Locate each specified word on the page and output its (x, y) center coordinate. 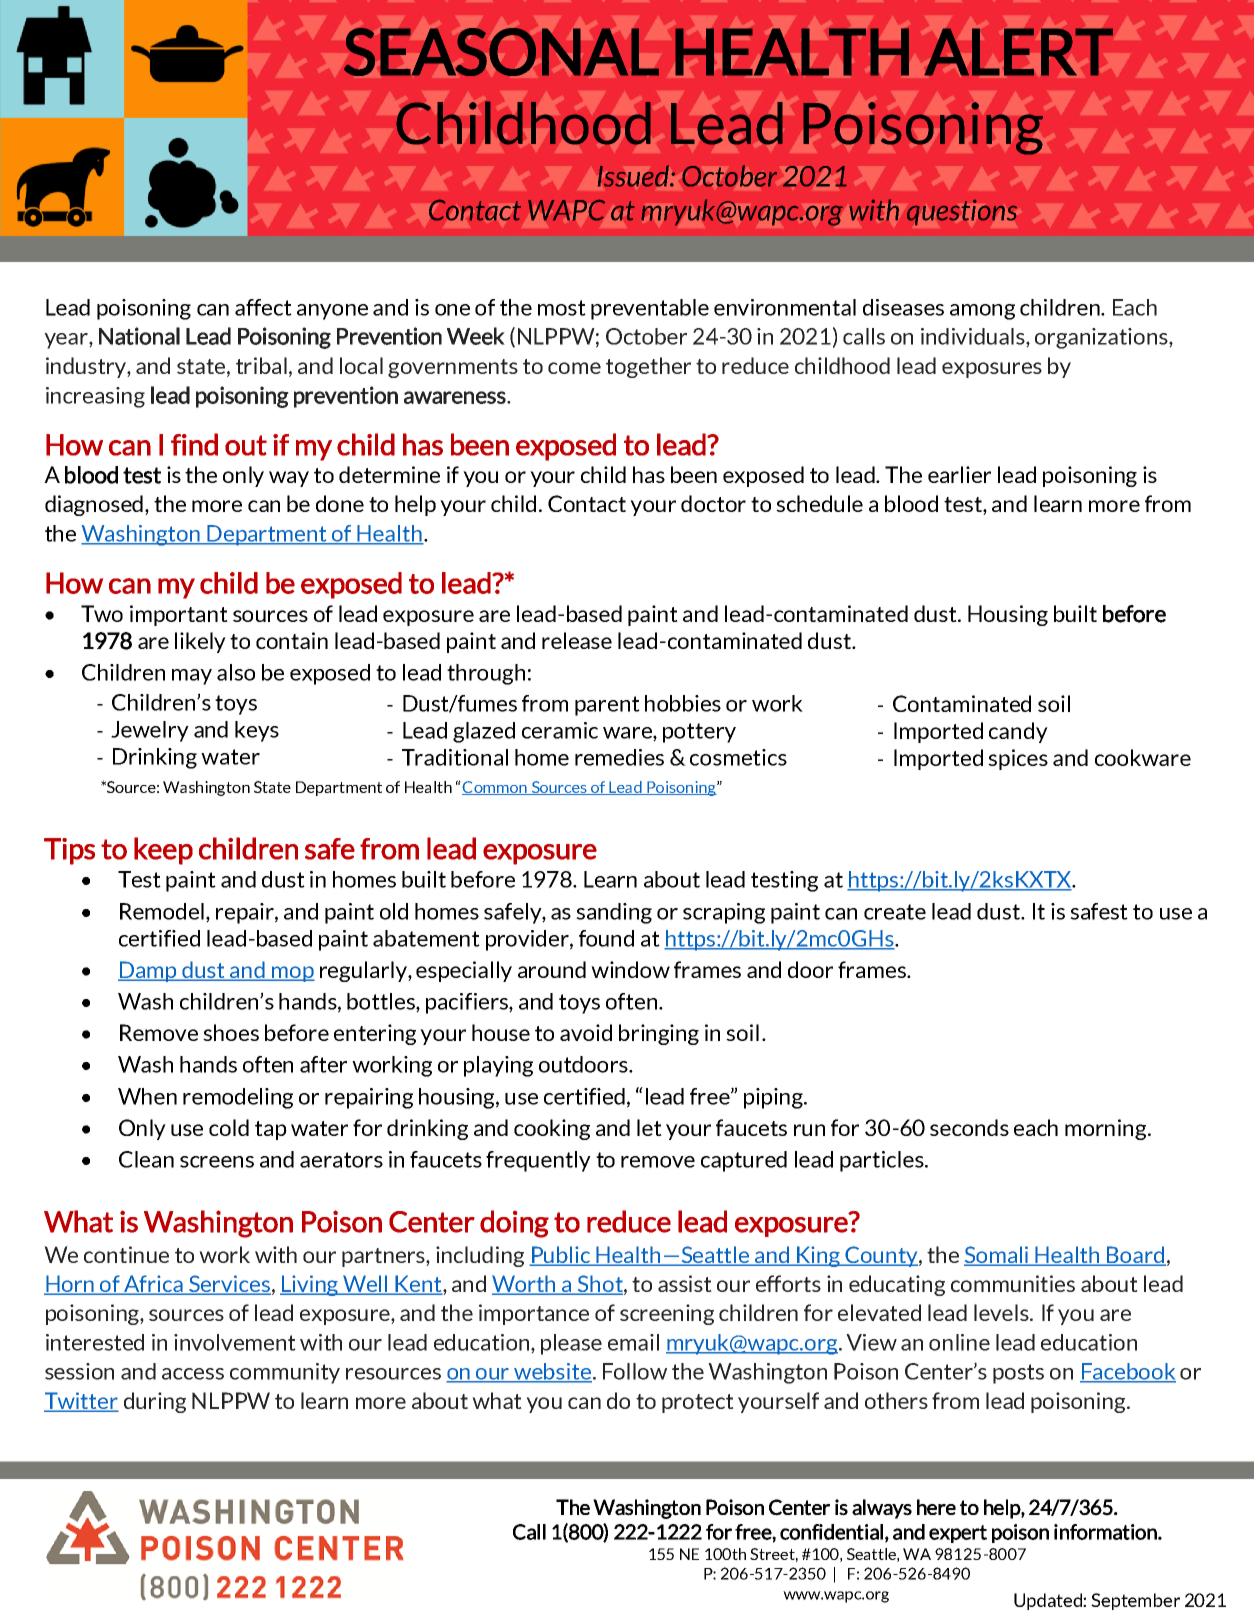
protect (698, 1403)
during (155, 1402)
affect (263, 307)
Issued (634, 176)
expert (958, 1534)
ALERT (1019, 52)
